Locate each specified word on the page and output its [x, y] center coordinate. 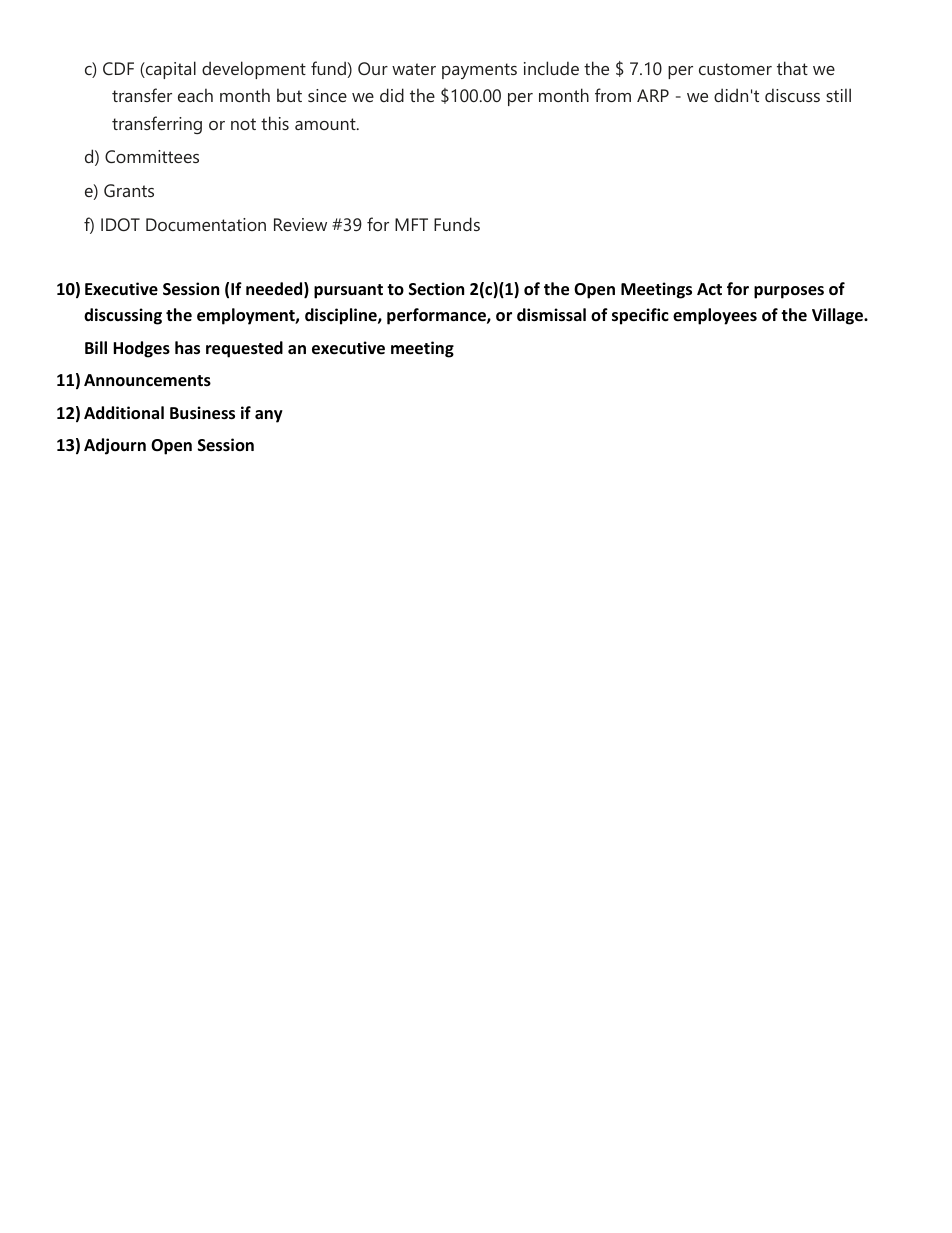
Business [202, 413]
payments [479, 71]
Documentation [206, 224]
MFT [411, 224]
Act [709, 289]
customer [735, 69]
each [195, 95]
